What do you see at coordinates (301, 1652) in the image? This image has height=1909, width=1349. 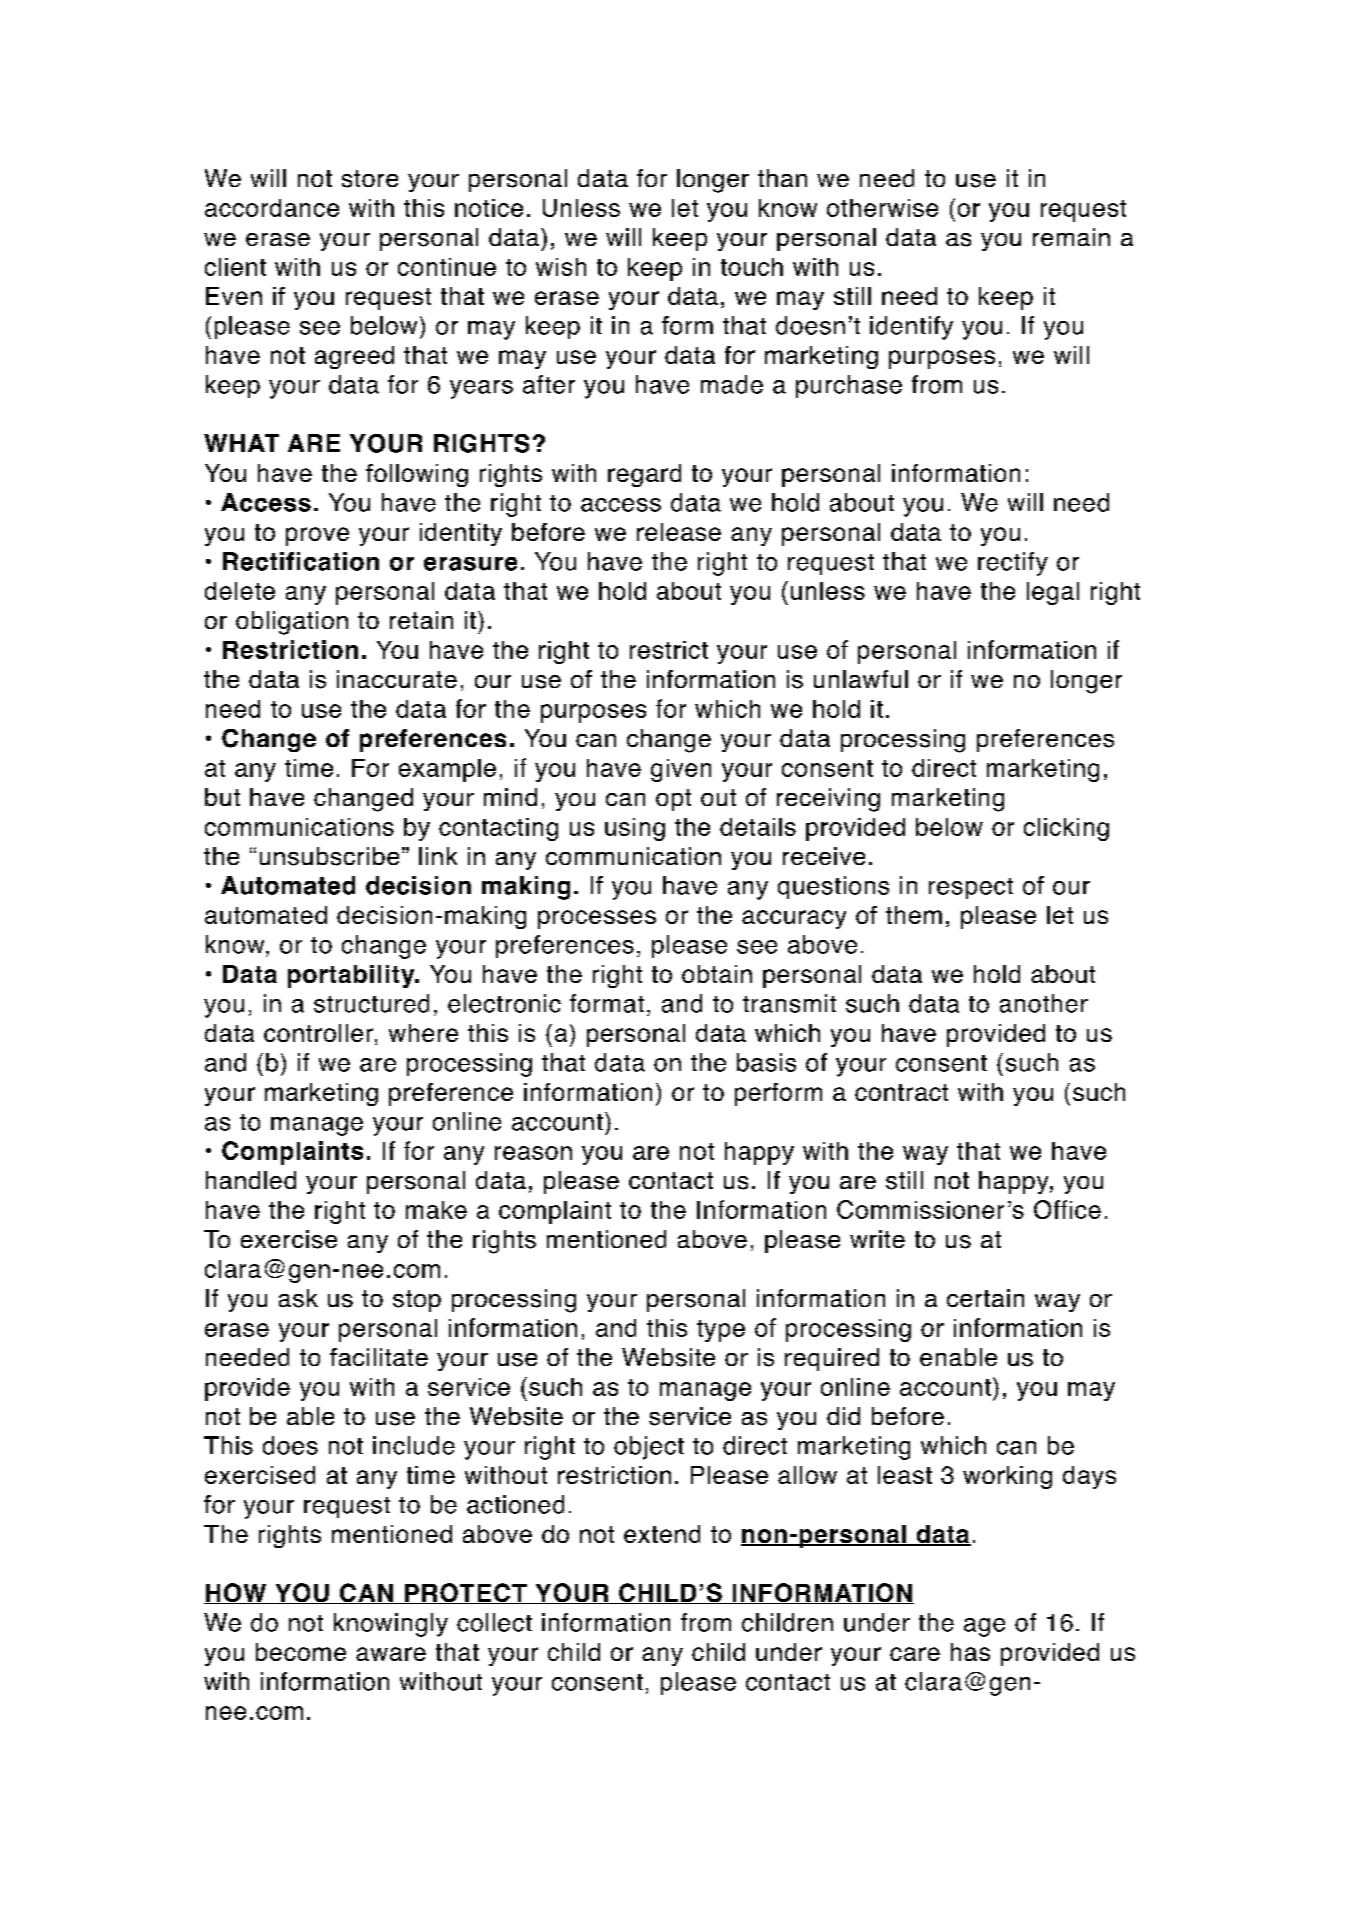 I see `become` at bounding box center [301, 1652].
